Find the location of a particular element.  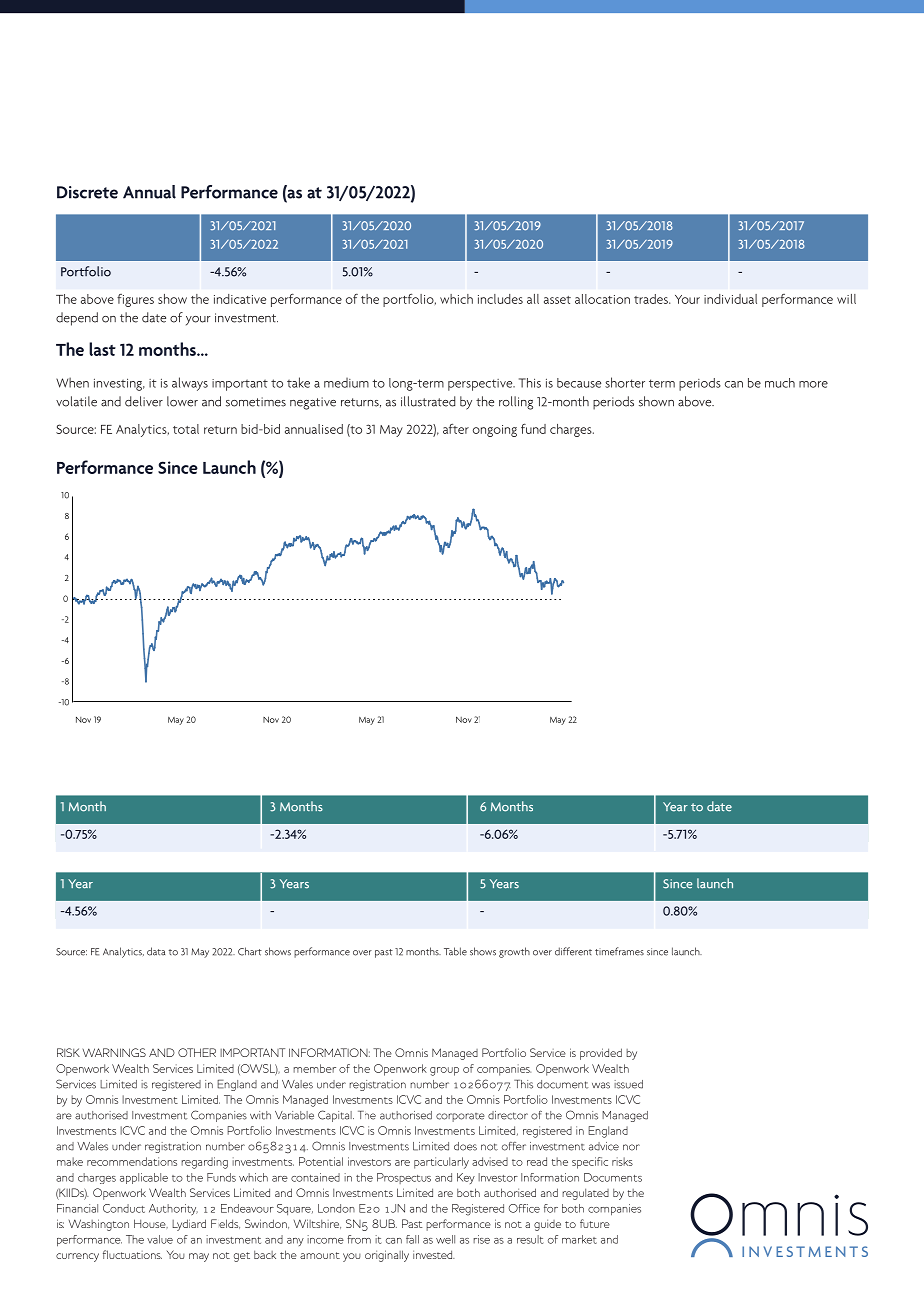

includes is located at coordinates (500, 299).
